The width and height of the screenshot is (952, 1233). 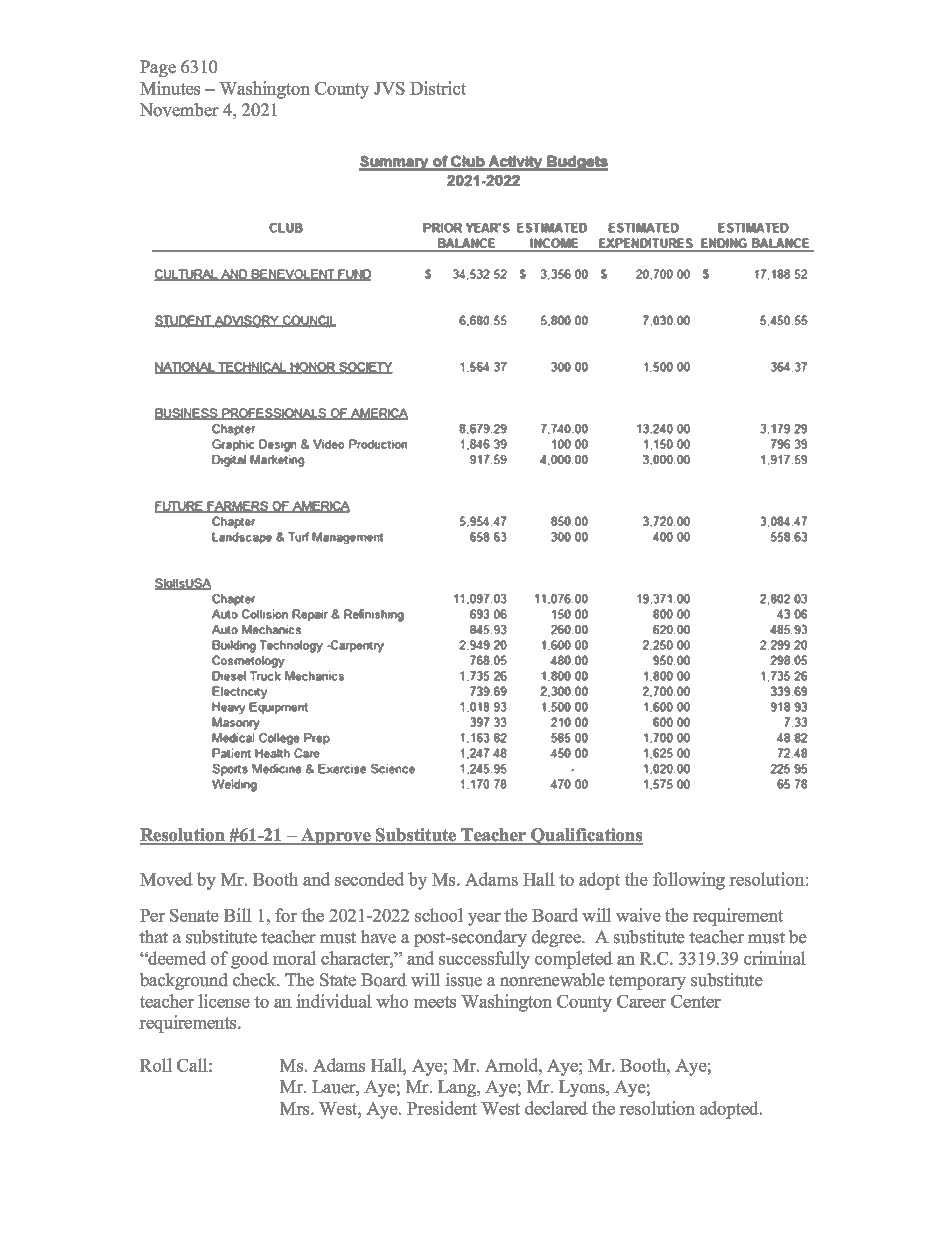 I want to click on Bill, so click(x=238, y=915).
